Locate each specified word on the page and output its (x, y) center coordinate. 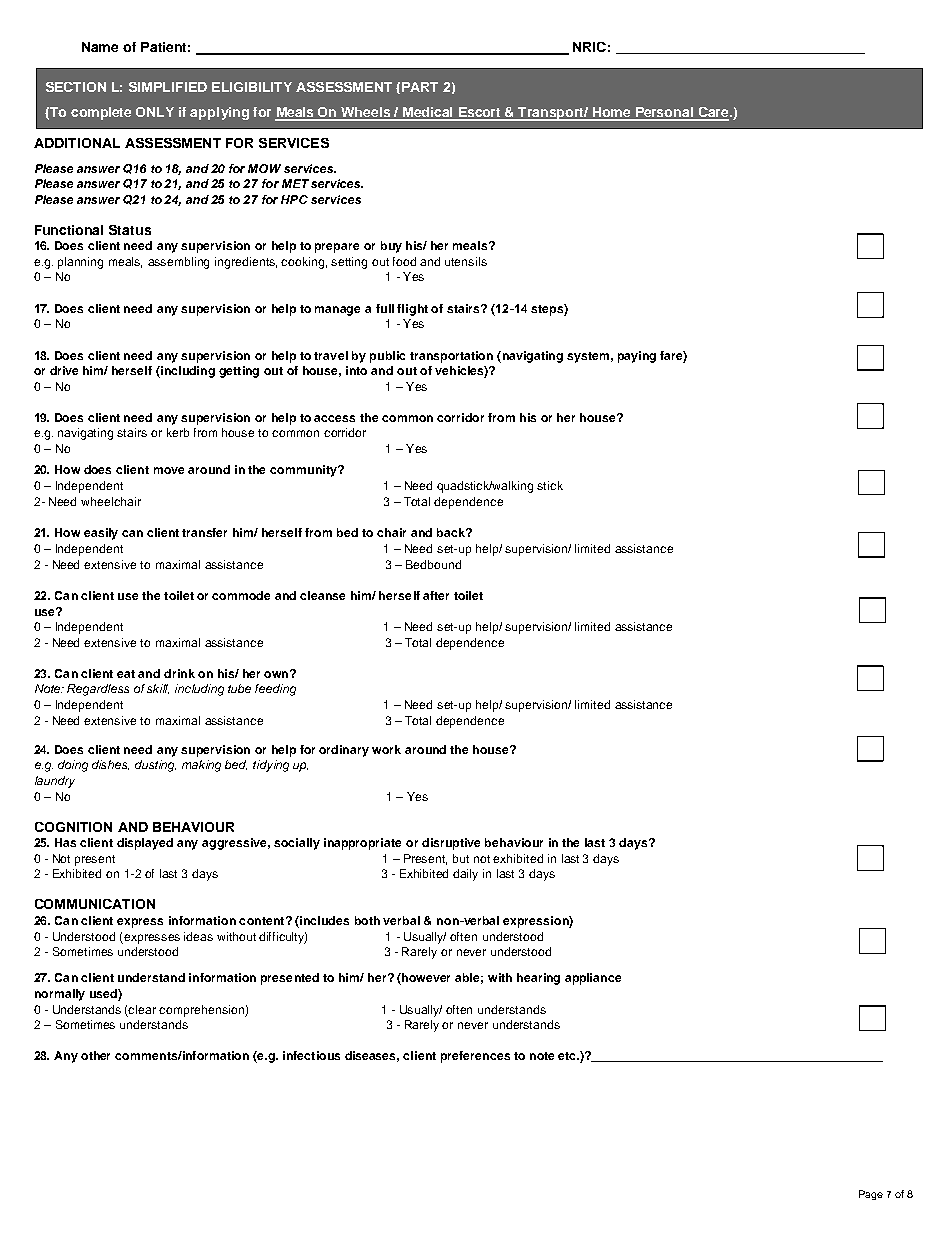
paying (637, 357)
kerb (178, 432)
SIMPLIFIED (168, 87)
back (452, 532)
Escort (480, 113)
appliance (593, 979)
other (95, 1055)
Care (713, 113)
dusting (155, 766)
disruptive (451, 844)
